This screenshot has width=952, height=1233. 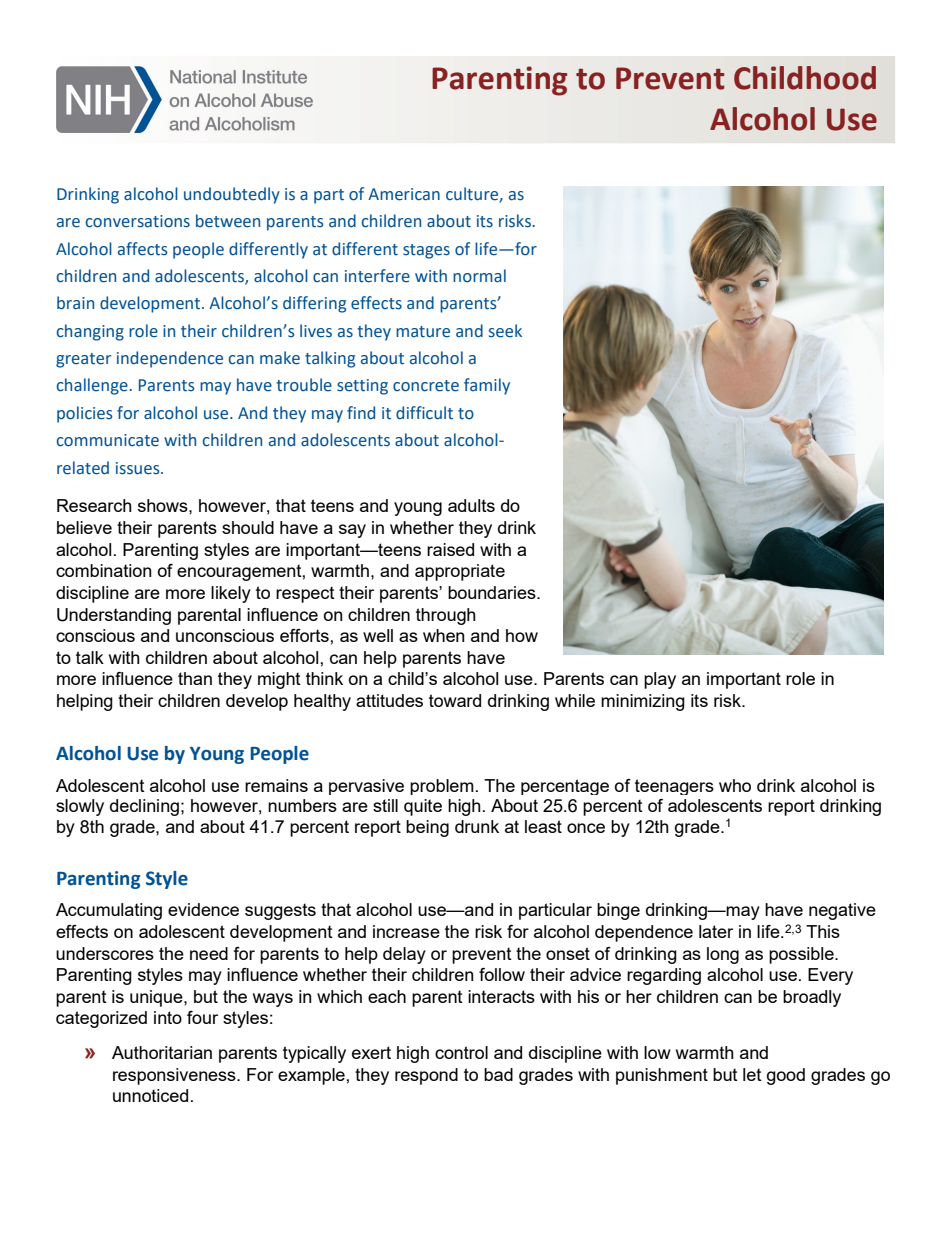 What do you see at coordinates (660, 680) in the screenshot?
I see `play` at bounding box center [660, 680].
